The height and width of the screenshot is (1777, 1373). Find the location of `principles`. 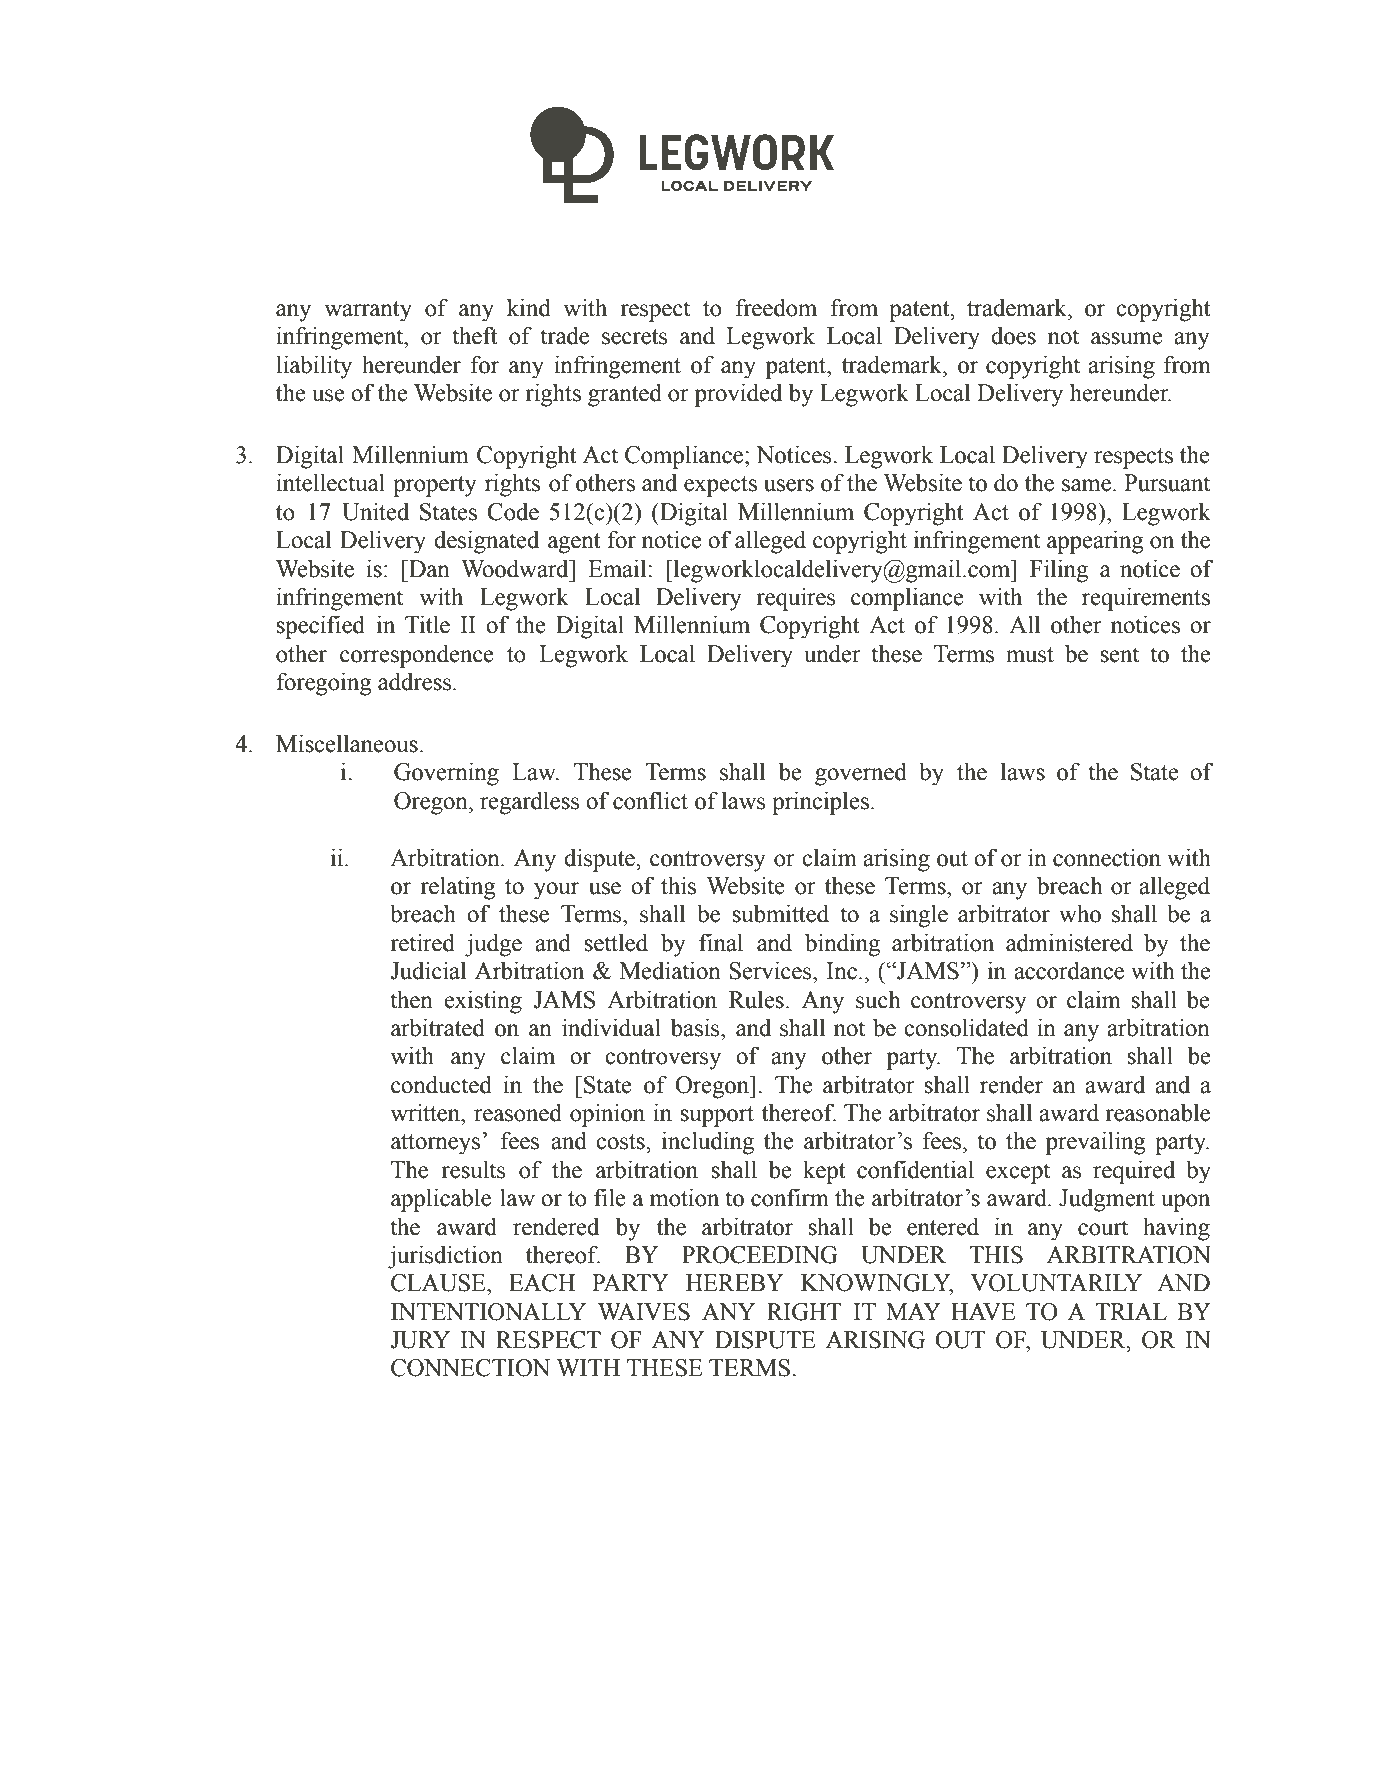

principles is located at coordinates (820, 803).
